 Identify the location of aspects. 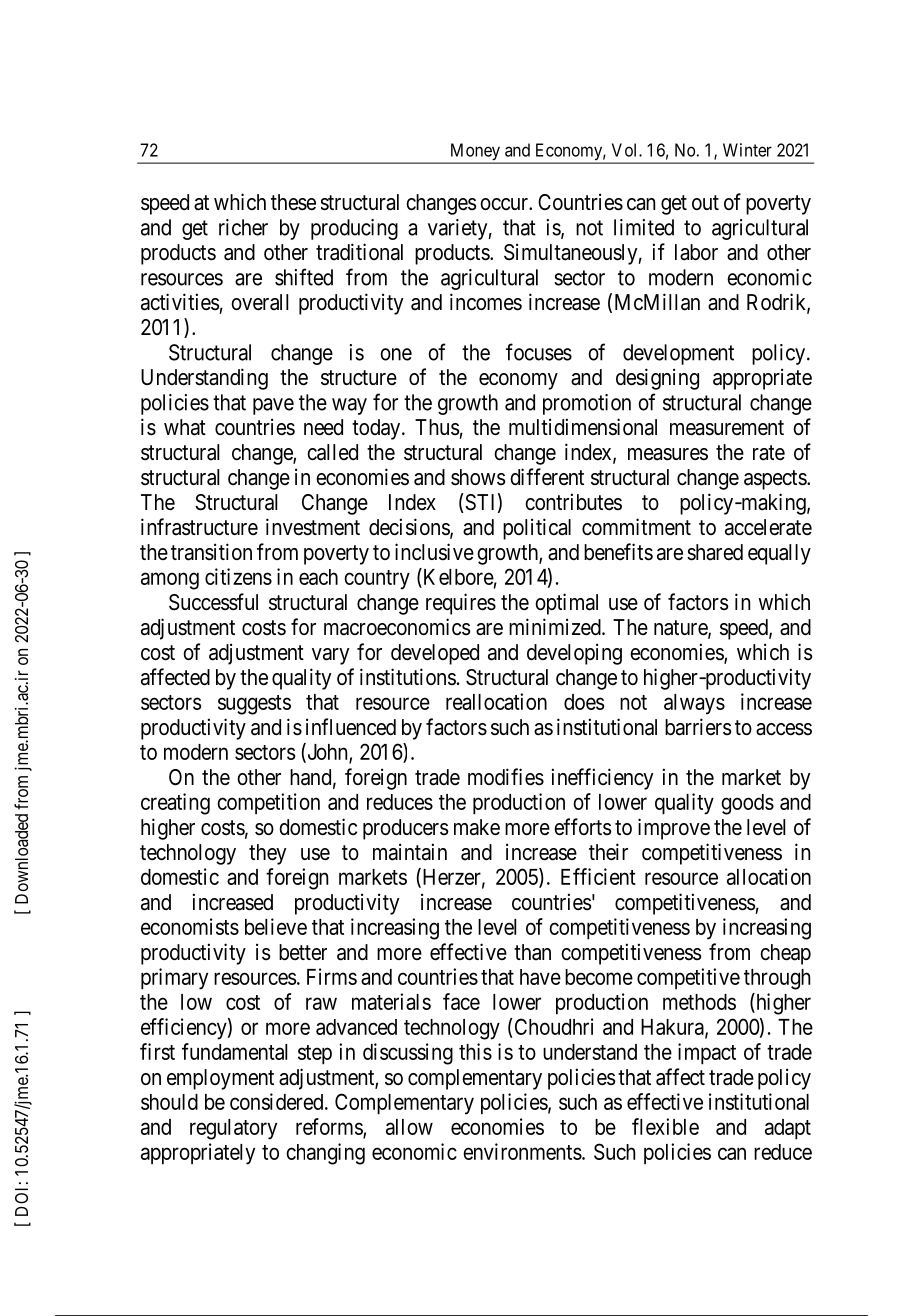
(776, 480).
